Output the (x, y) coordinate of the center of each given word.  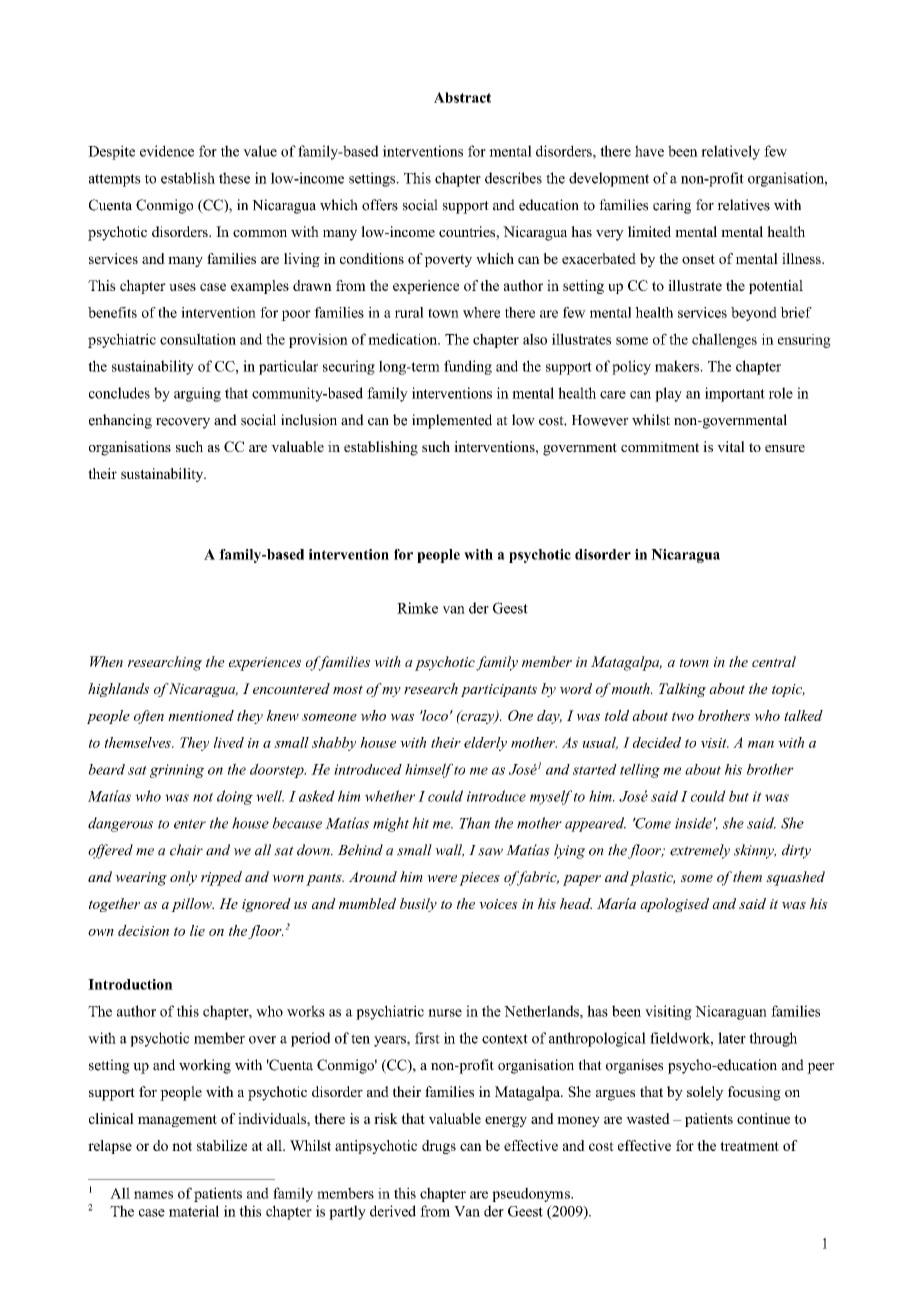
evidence (167, 151)
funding (468, 367)
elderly (485, 744)
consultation (198, 339)
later (732, 1038)
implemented (452, 421)
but (739, 796)
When (106, 661)
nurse (445, 1013)
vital (731, 446)
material (194, 1211)
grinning (177, 771)
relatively (730, 152)
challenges (724, 340)
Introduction (130, 984)
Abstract (462, 97)
